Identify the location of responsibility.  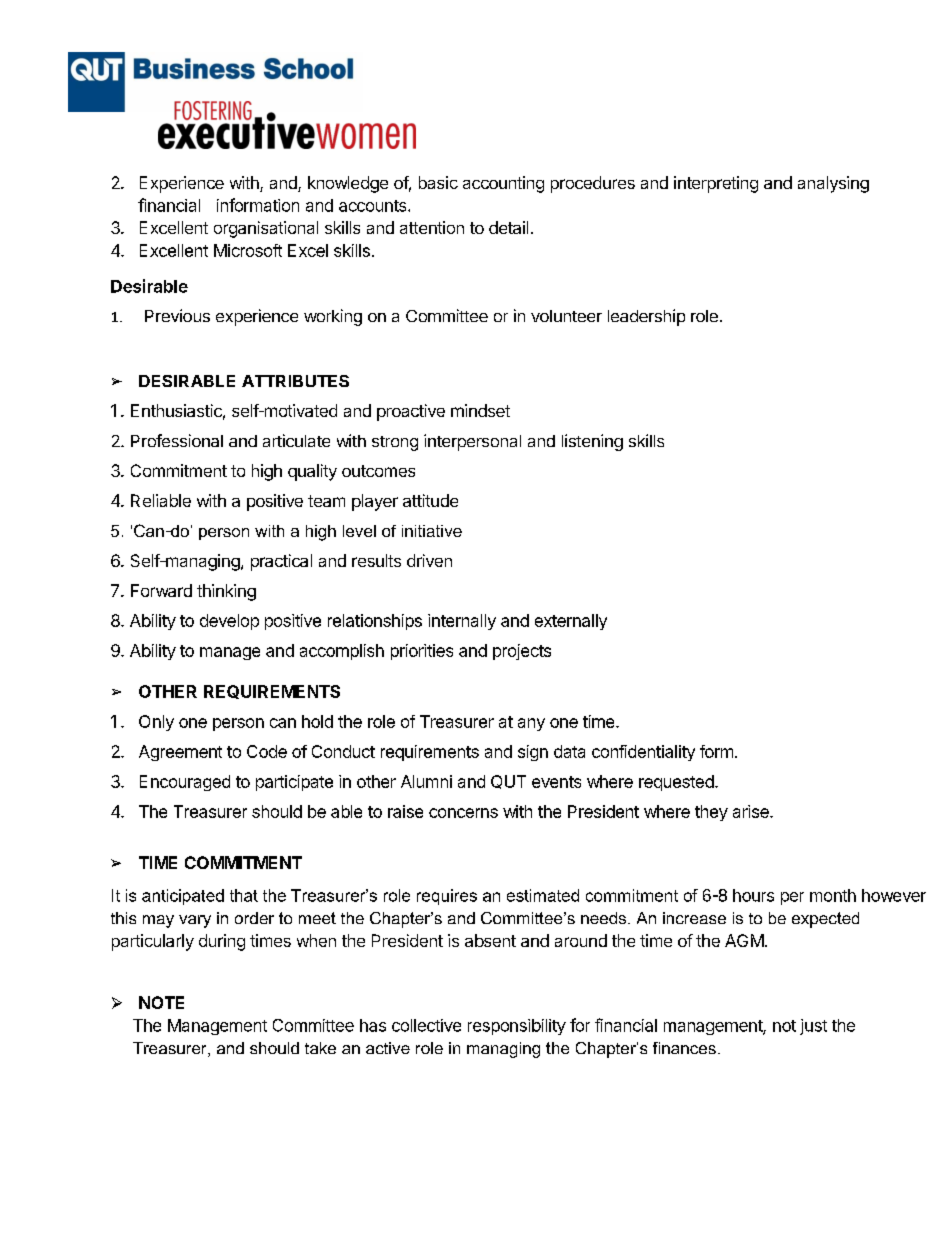
(517, 1027).
